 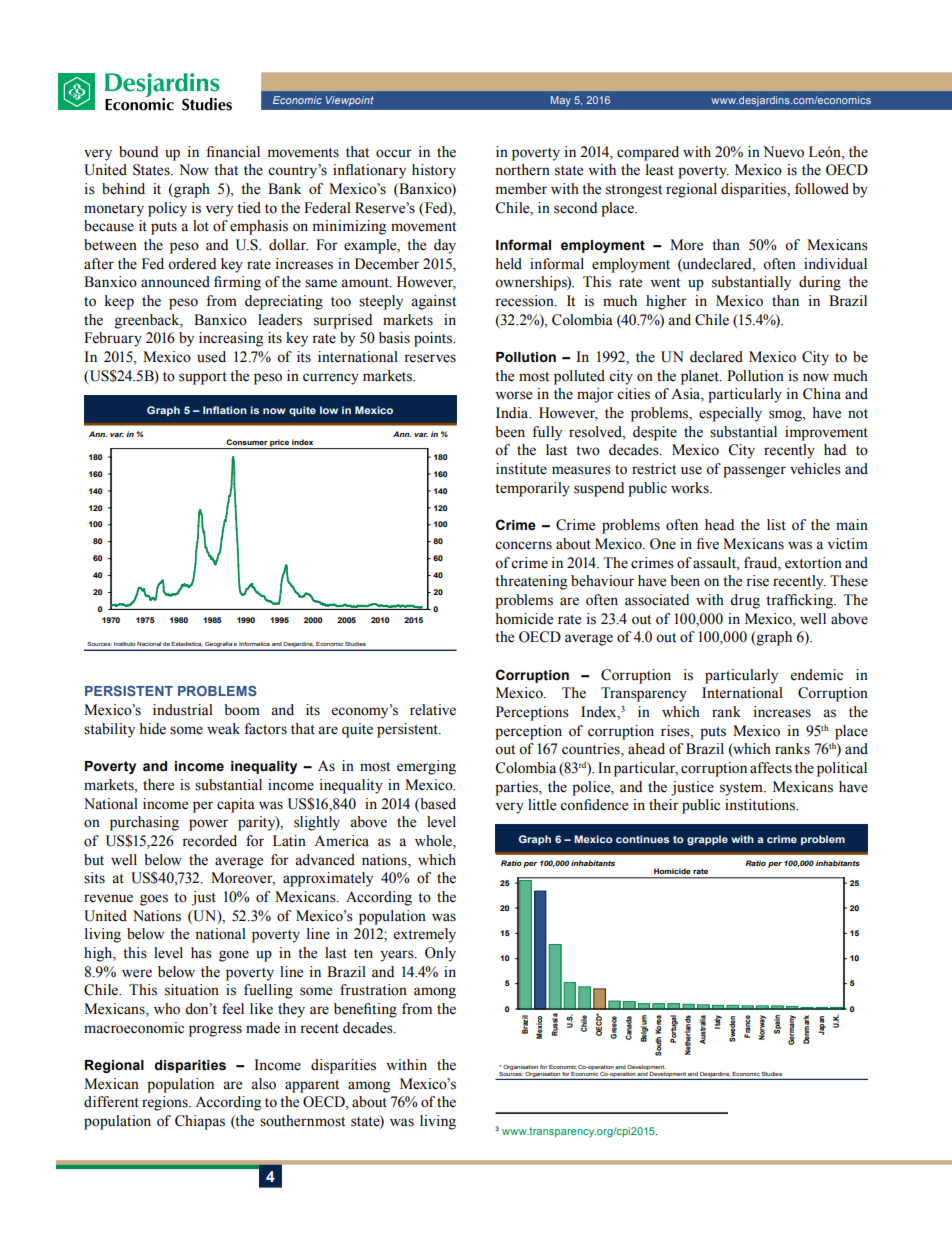 I want to click on China, so click(x=822, y=394).
